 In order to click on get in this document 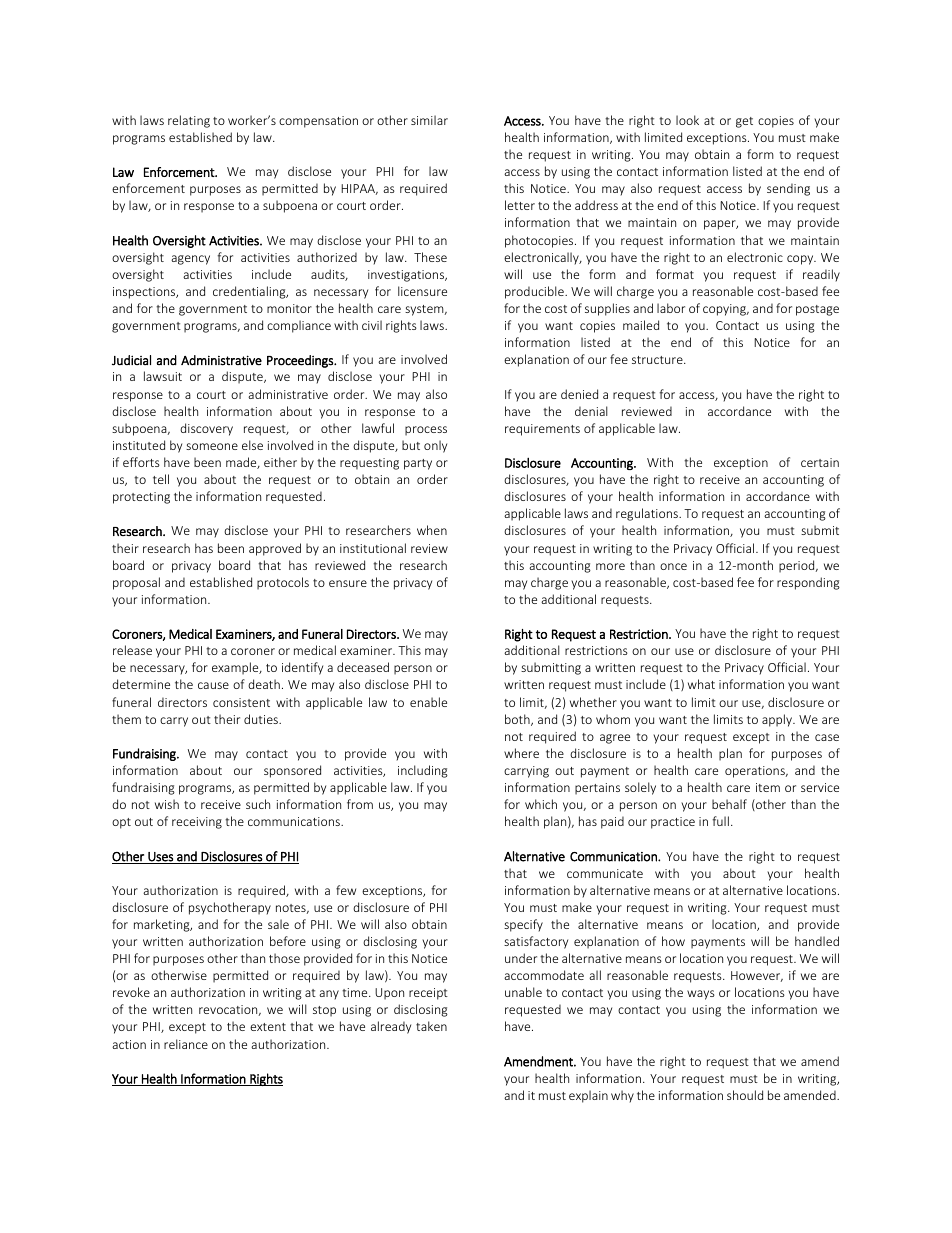, I will do `click(744, 122)`.
